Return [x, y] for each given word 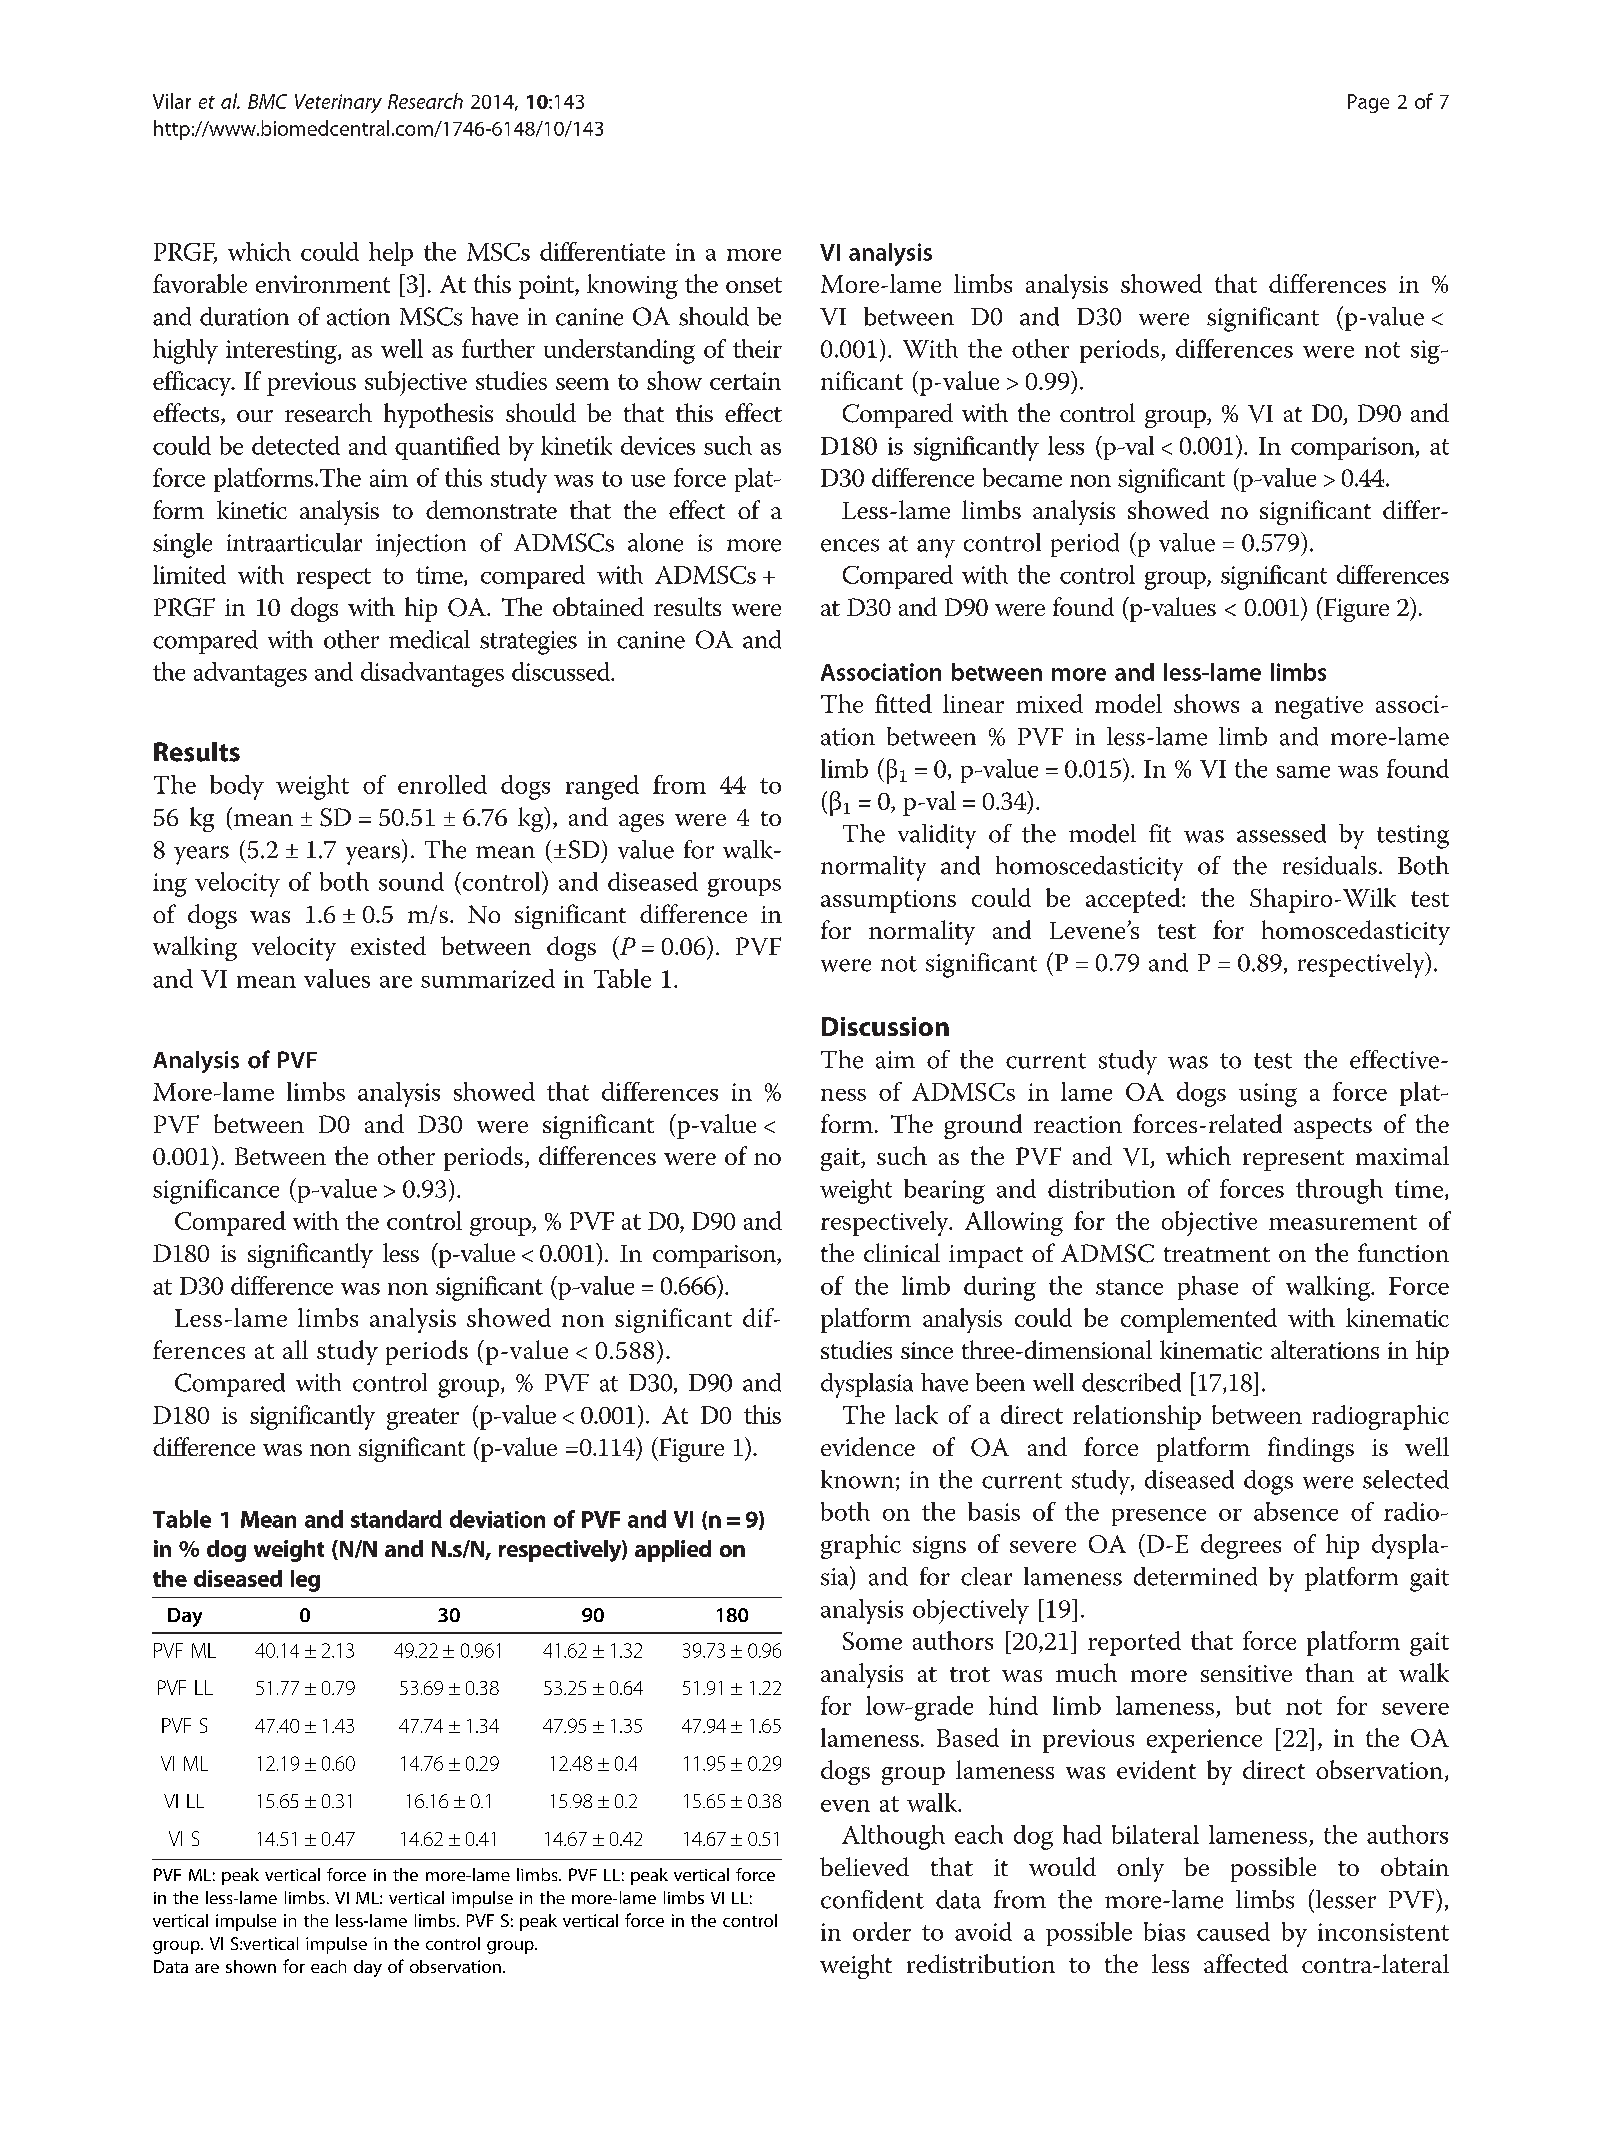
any [936, 548]
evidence [868, 1446]
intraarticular [294, 542]
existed [388, 945]
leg [305, 1581]
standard [396, 1519]
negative [1319, 707]
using [1268, 1095]
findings [1311, 1449]
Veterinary [338, 103]
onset [754, 285]
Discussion [885, 1026]
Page [1368, 103]
